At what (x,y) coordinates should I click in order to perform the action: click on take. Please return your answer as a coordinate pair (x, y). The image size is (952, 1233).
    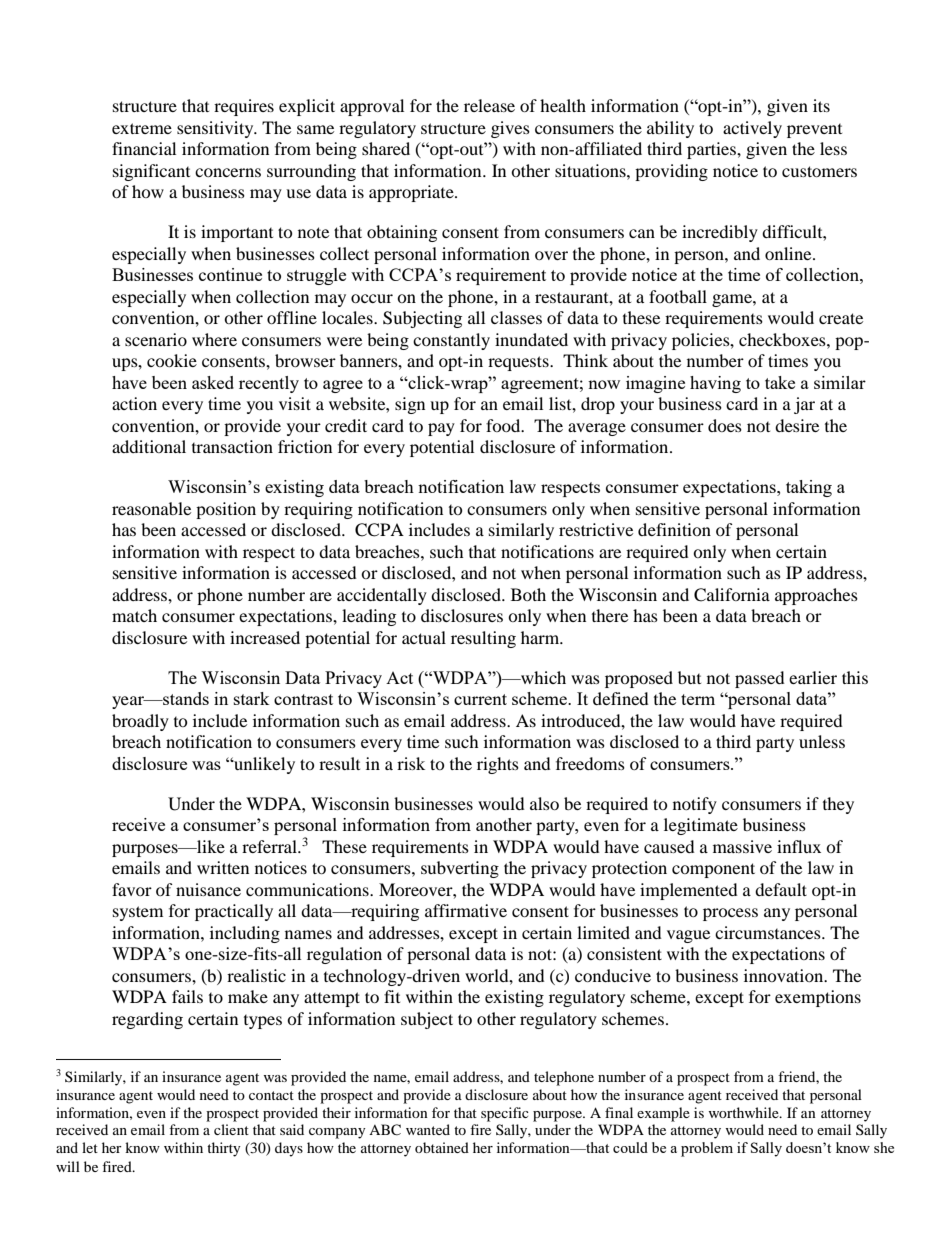
    Looking at the image, I should click on (780, 382).
